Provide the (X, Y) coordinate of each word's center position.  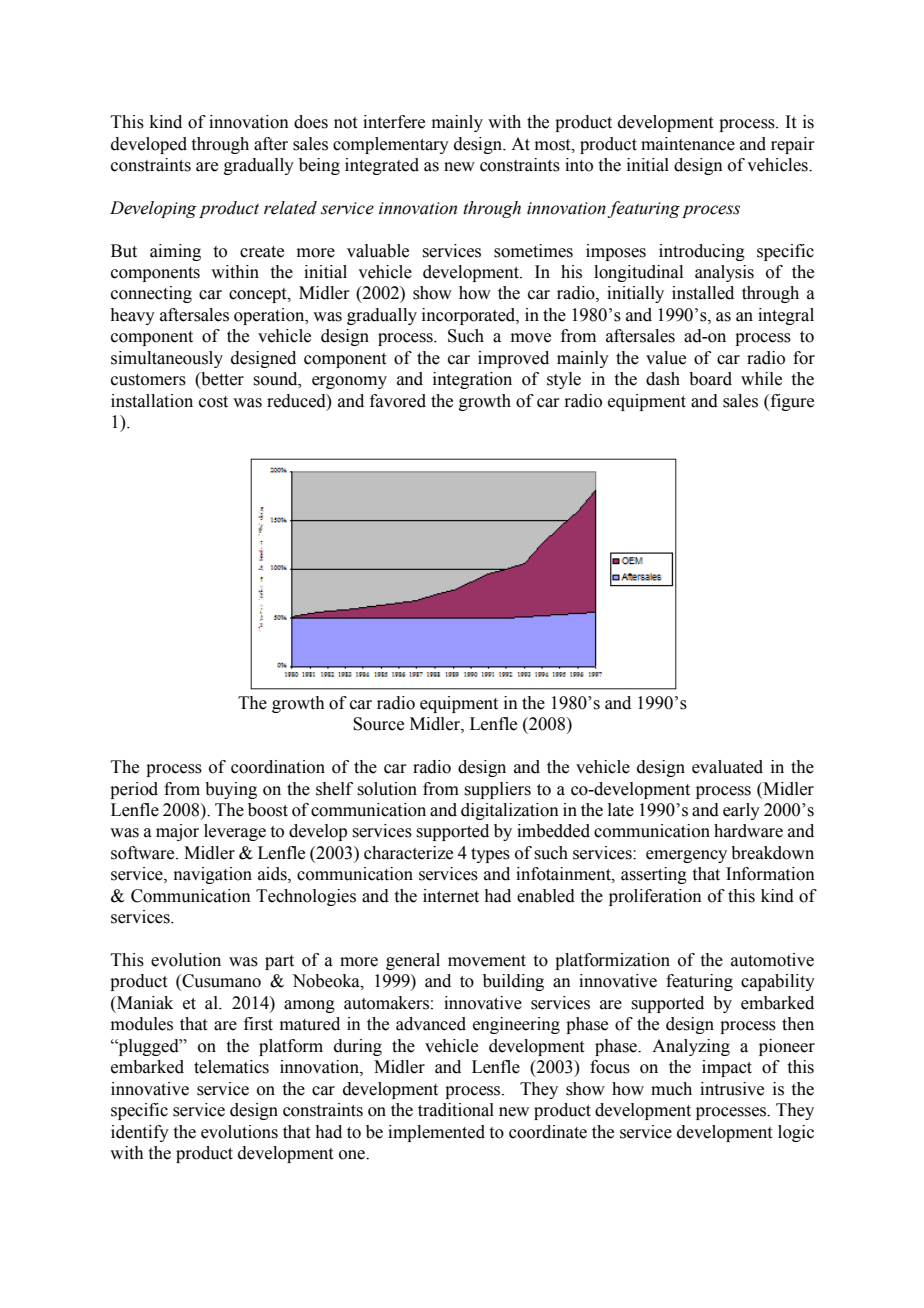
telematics (231, 1067)
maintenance (688, 144)
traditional (456, 1110)
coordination (278, 767)
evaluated (727, 767)
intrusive (732, 1089)
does (311, 122)
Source (378, 724)
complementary (391, 145)
